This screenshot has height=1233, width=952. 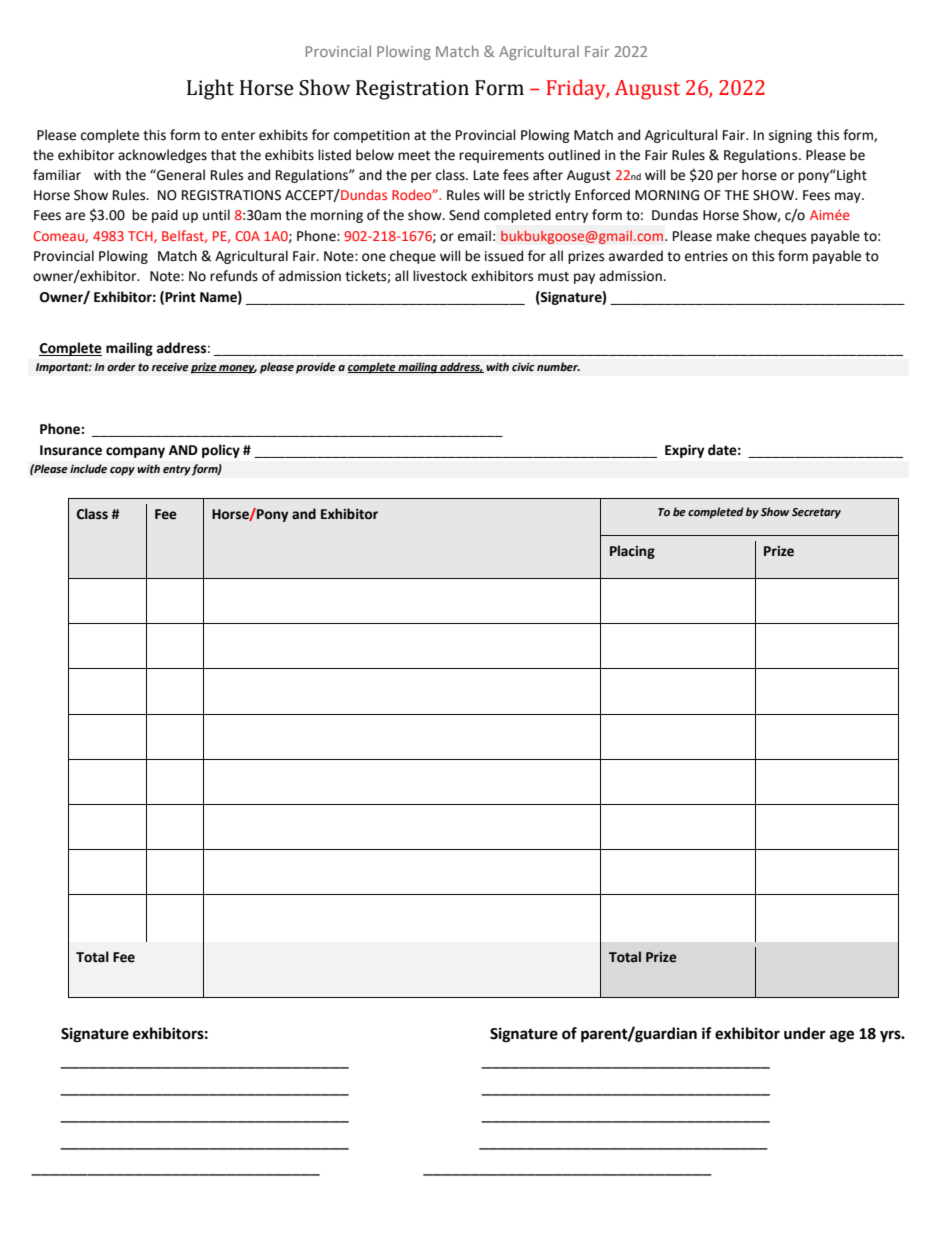 I want to click on acknowledges, so click(x=162, y=156).
